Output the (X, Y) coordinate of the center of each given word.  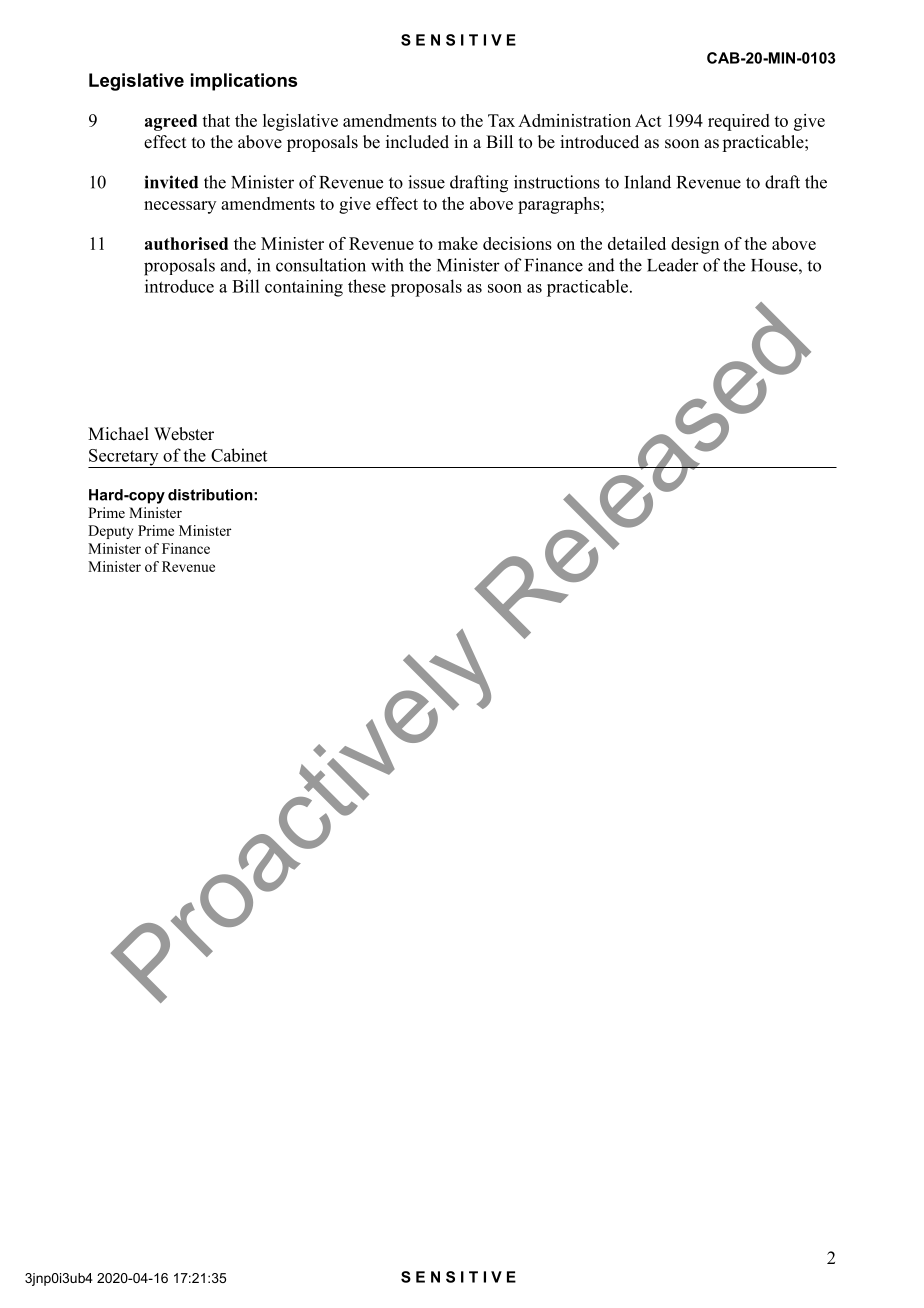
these (367, 286)
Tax (501, 120)
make (458, 243)
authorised (186, 243)
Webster (184, 434)
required (739, 122)
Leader (673, 265)
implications (244, 82)
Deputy (110, 532)
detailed (637, 243)
